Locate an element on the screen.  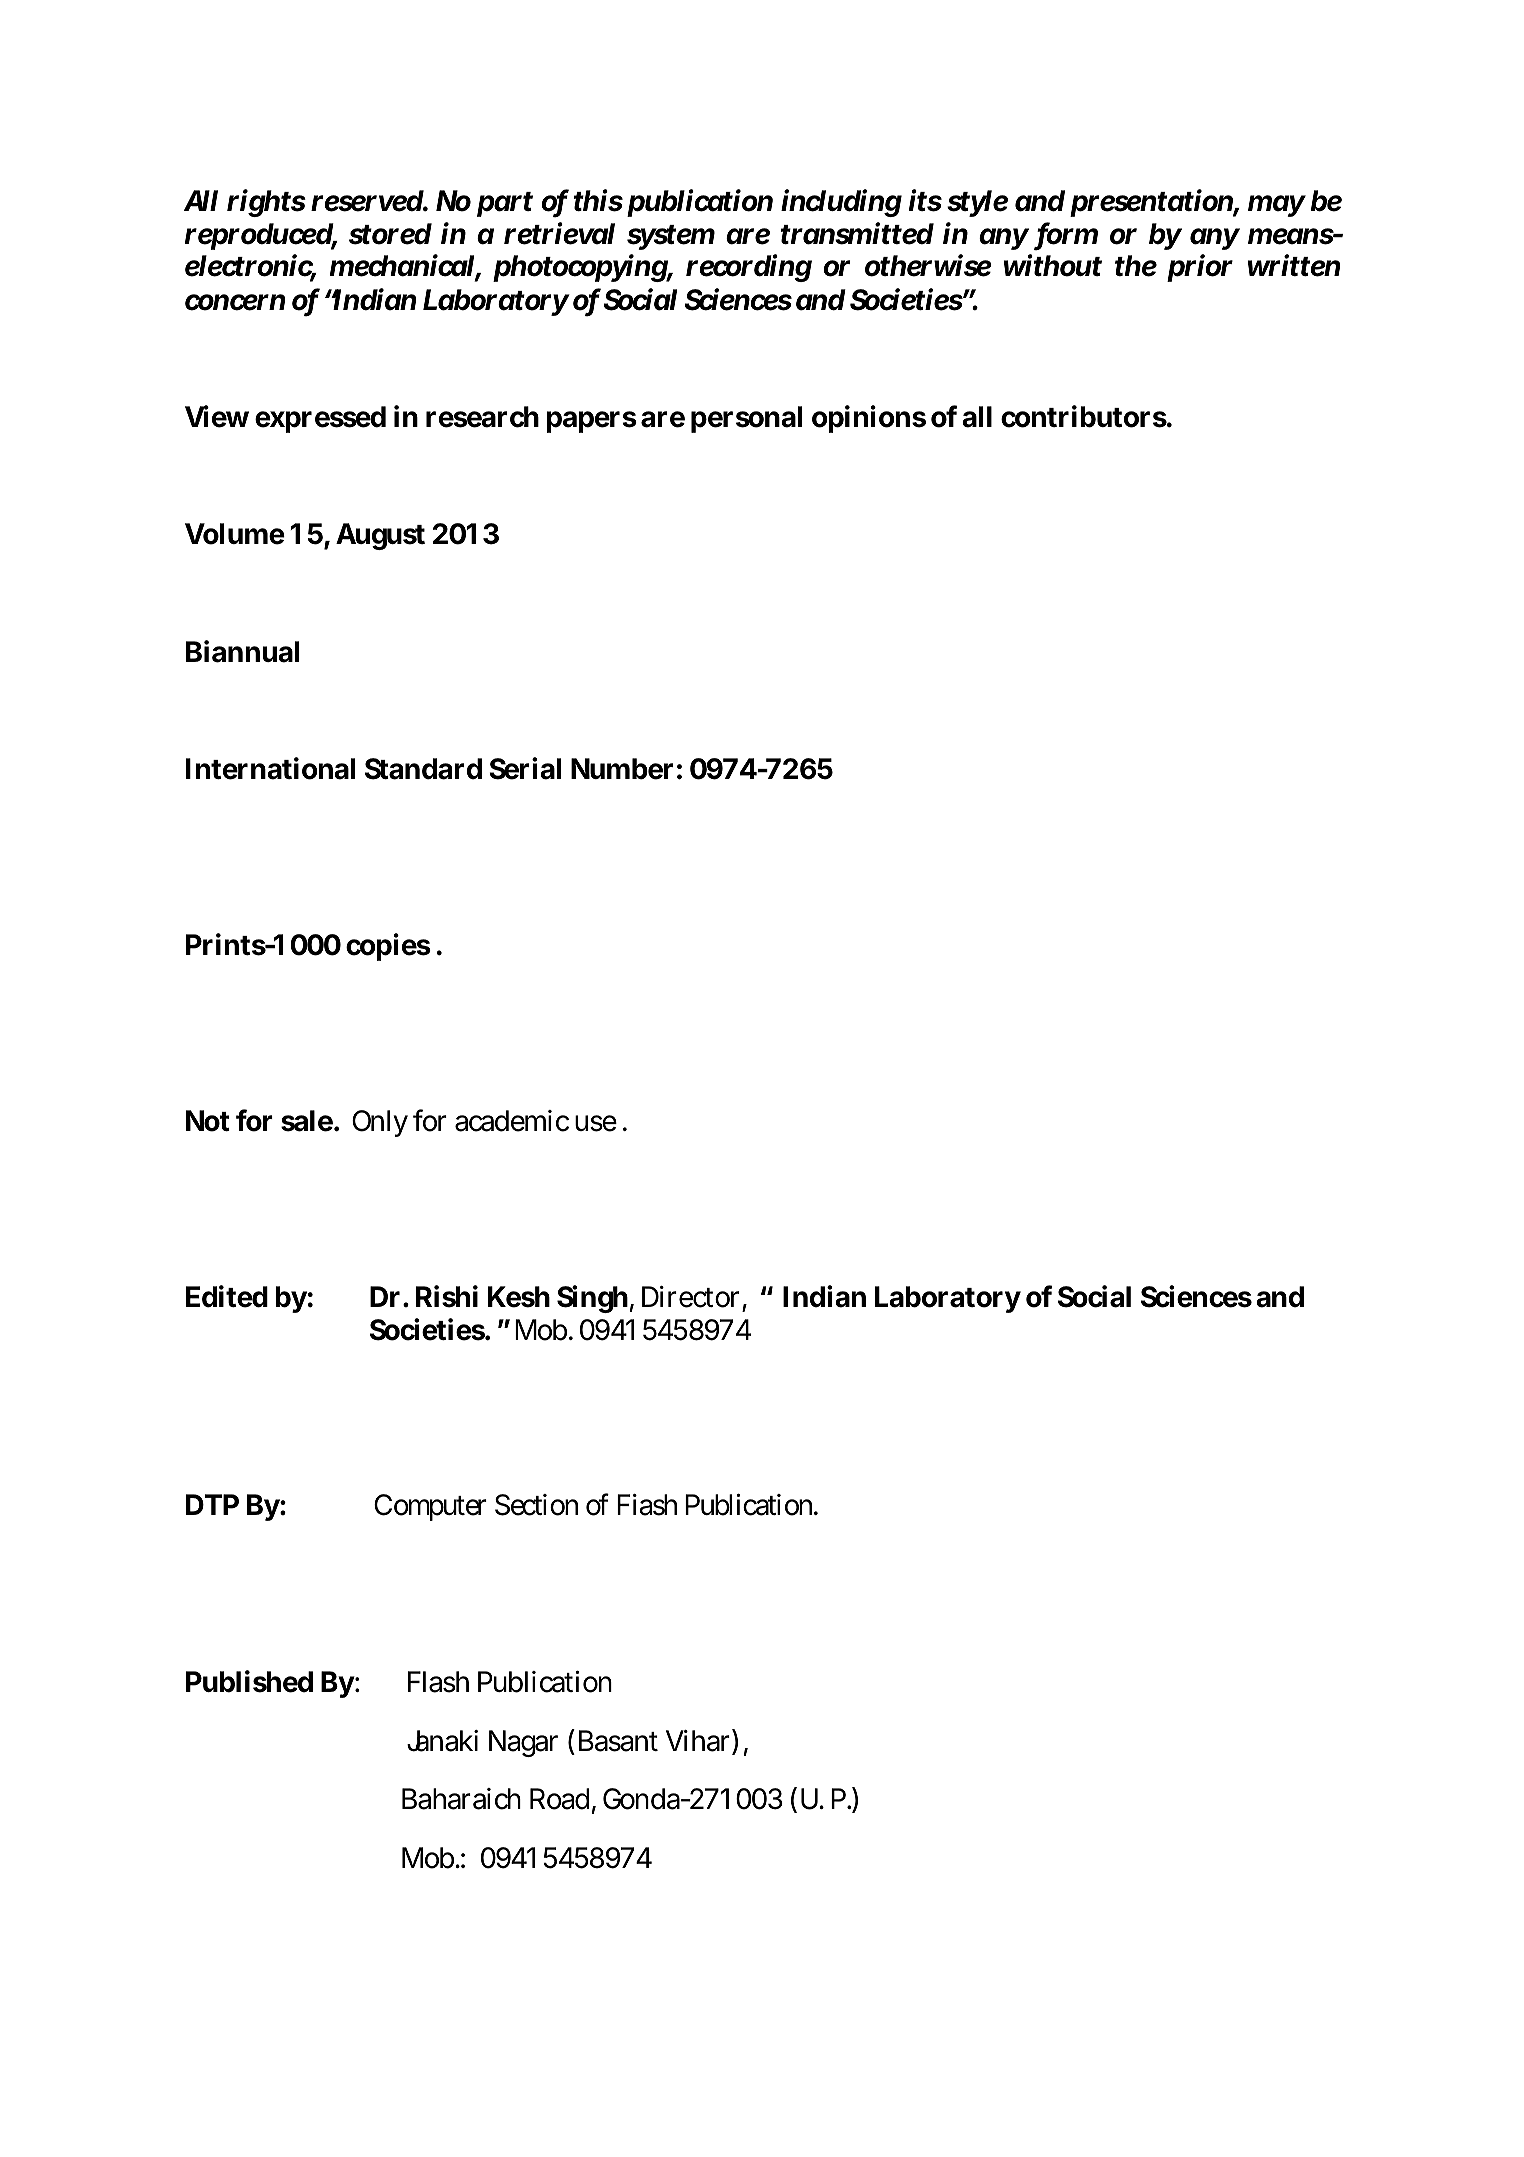
Director is located at coordinates (690, 1297).
